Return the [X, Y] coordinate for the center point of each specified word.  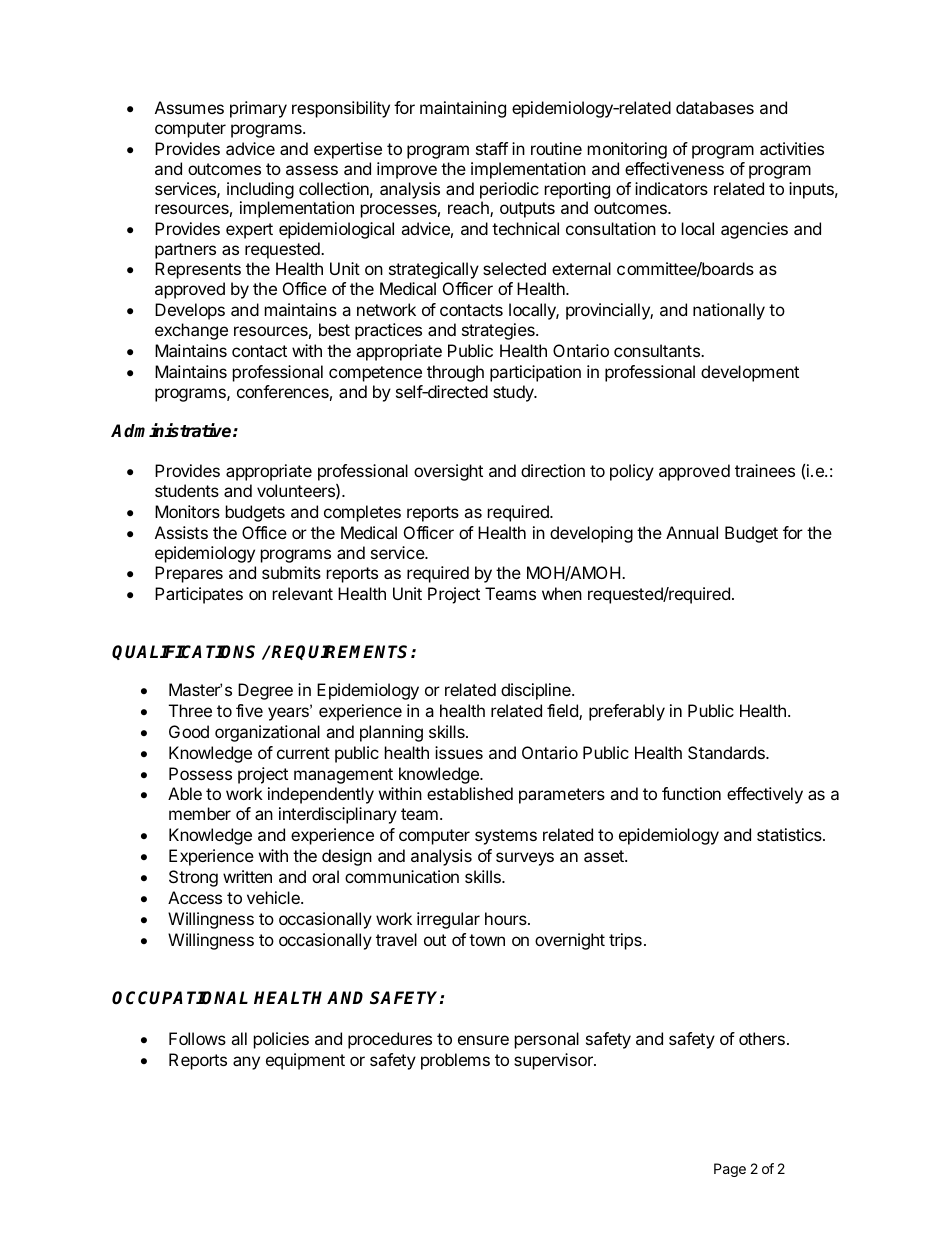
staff [492, 148]
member [200, 813]
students [187, 490]
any [246, 1063]
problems [455, 1061]
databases [715, 107]
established [470, 793]
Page [730, 1170]
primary [258, 109]
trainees [765, 470]
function [691, 793]
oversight [448, 472]
